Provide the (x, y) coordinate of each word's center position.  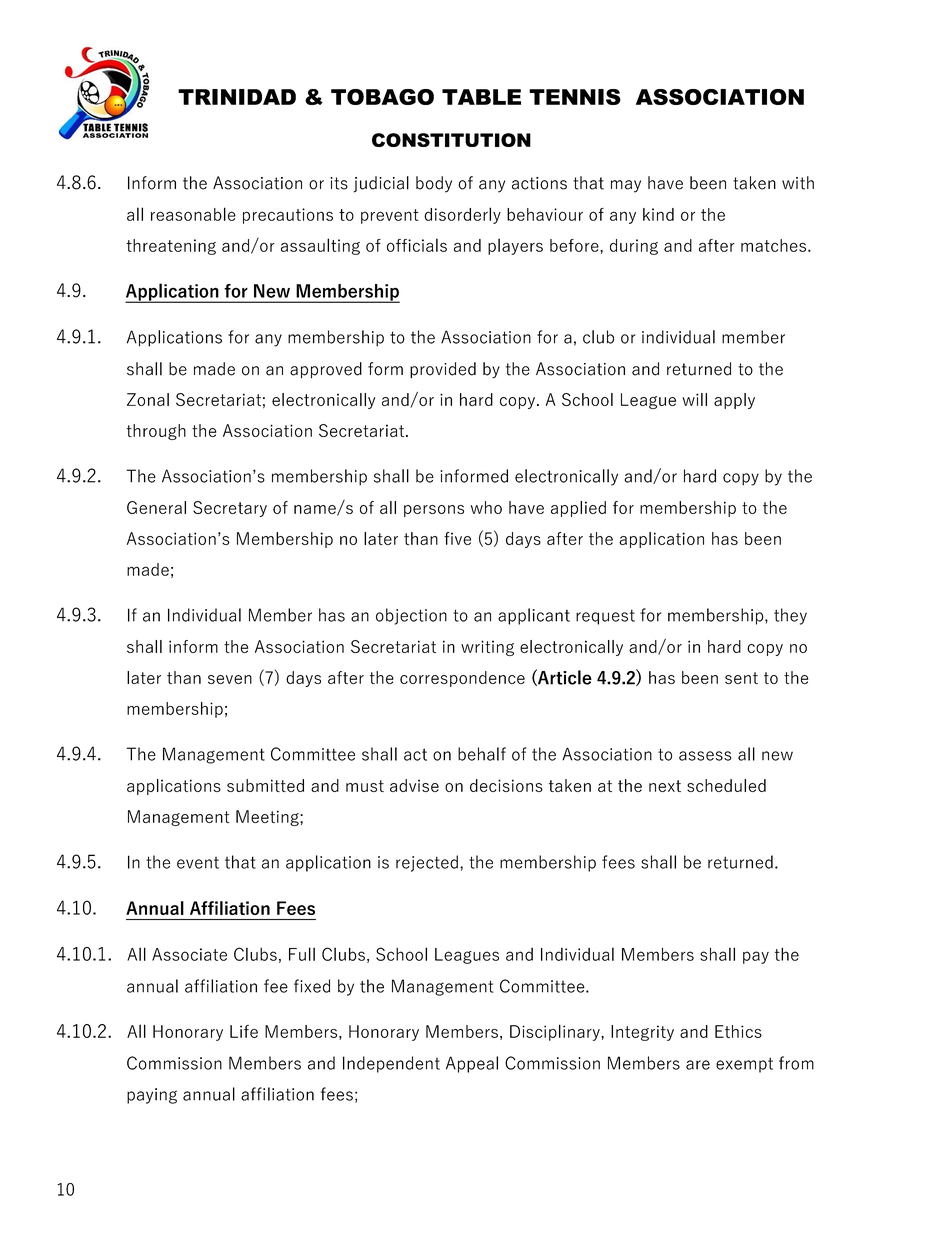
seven (230, 679)
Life (244, 1031)
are (698, 1065)
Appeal (472, 1064)
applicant (534, 616)
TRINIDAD (237, 97)
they (790, 616)
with (798, 183)
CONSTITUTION (451, 140)
